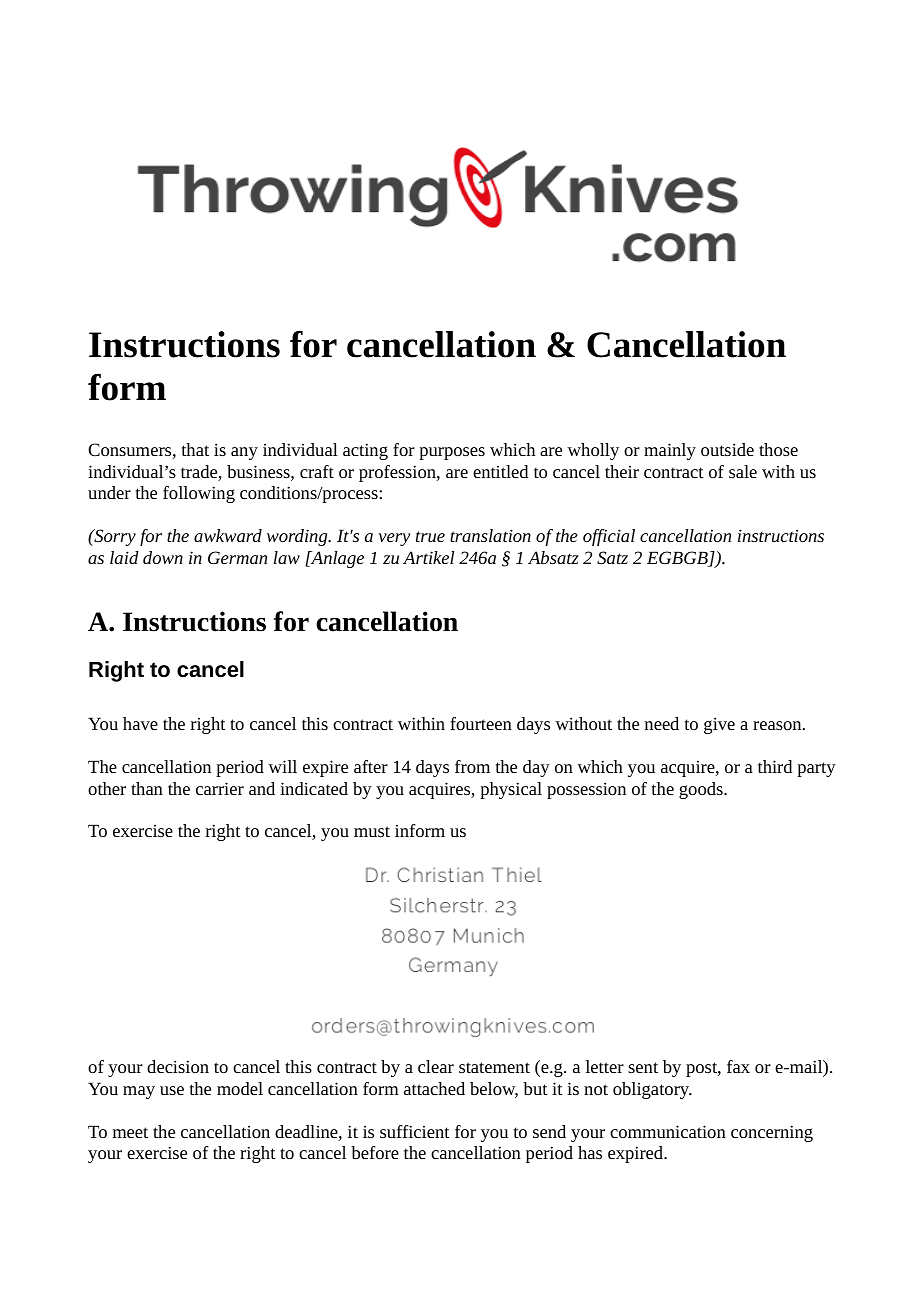 The height and width of the screenshot is (1308, 924). Describe the element at coordinates (702, 790) in the screenshot. I see `goods` at that location.
